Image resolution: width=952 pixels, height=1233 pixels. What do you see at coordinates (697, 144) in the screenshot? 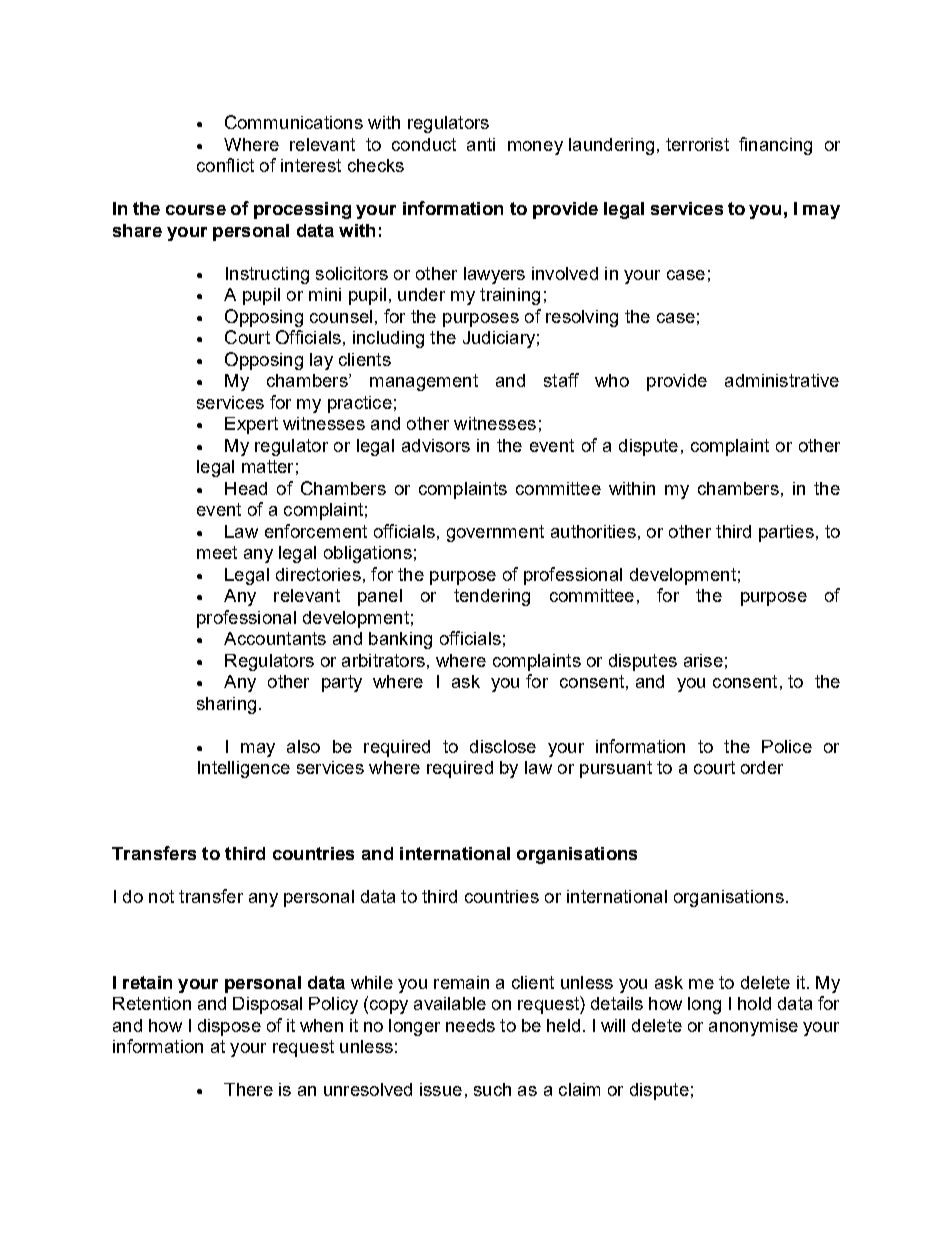
I see `terrorist` at bounding box center [697, 144].
